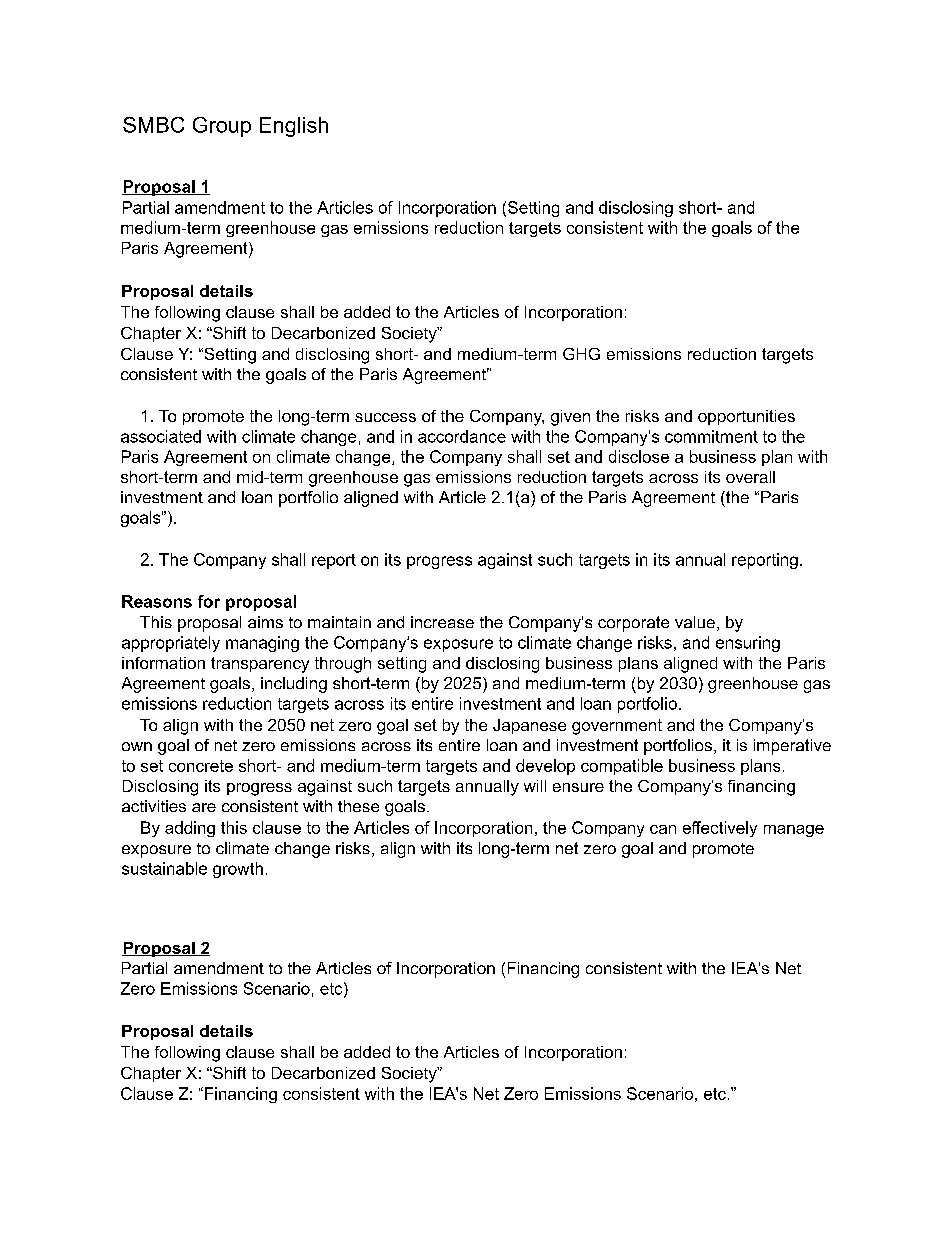  Describe the element at coordinates (442, 622) in the screenshot. I see `increase` at that location.
